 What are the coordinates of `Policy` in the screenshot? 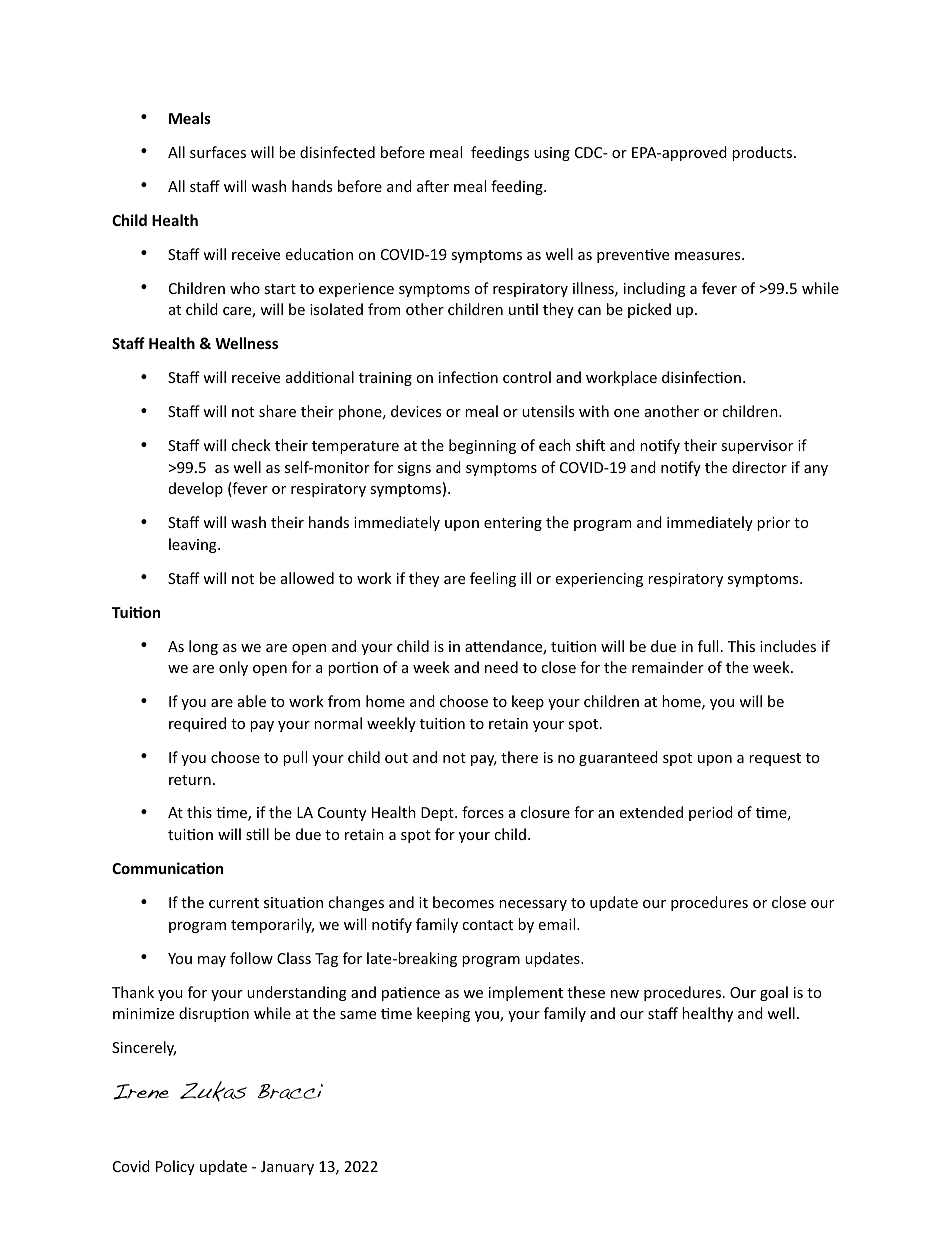 It's located at (175, 1167).
